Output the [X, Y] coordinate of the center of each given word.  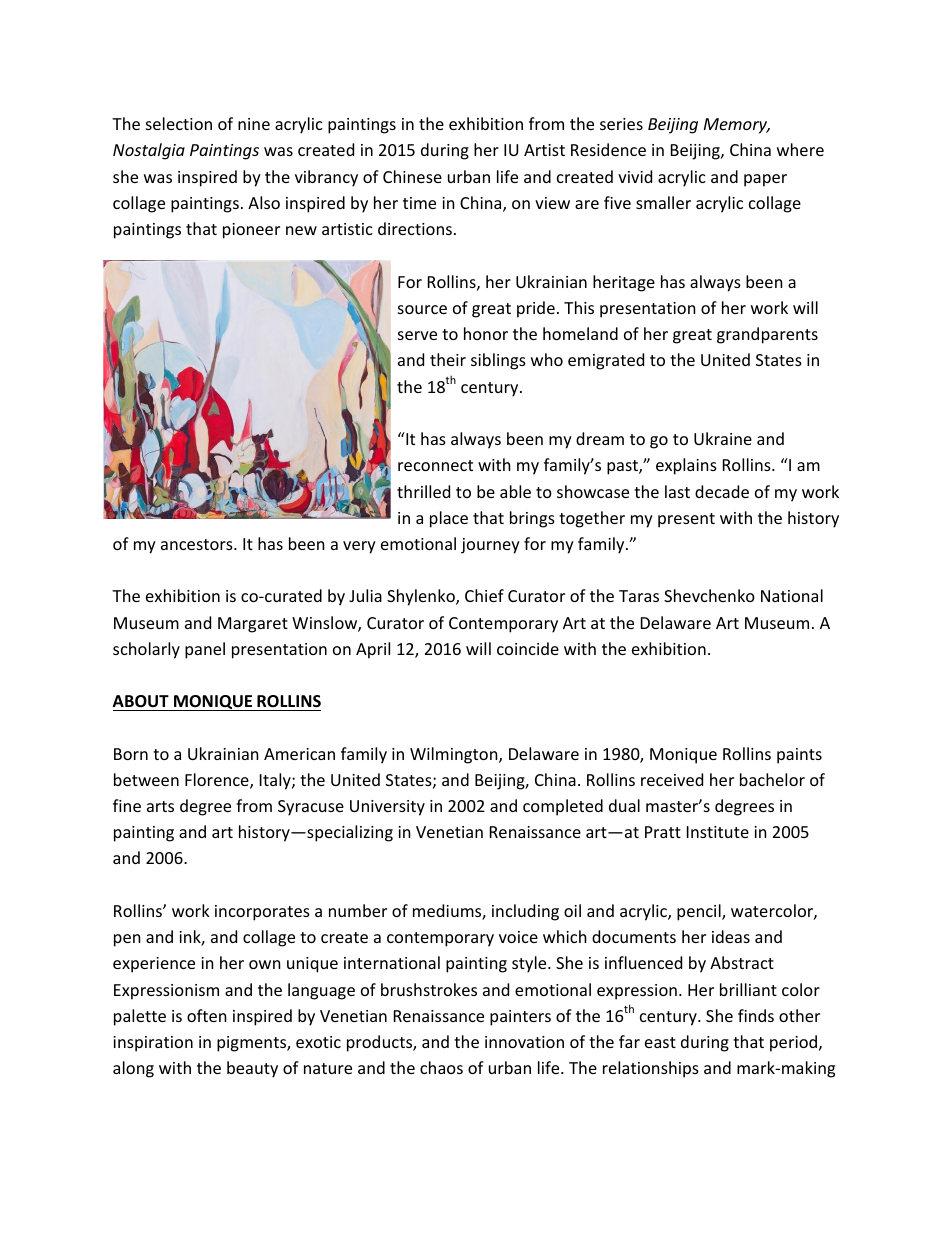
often [207, 1015]
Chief [484, 595]
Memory [737, 126]
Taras [639, 596]
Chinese [412, 176]
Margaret [253, 625]
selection [179, 123]
